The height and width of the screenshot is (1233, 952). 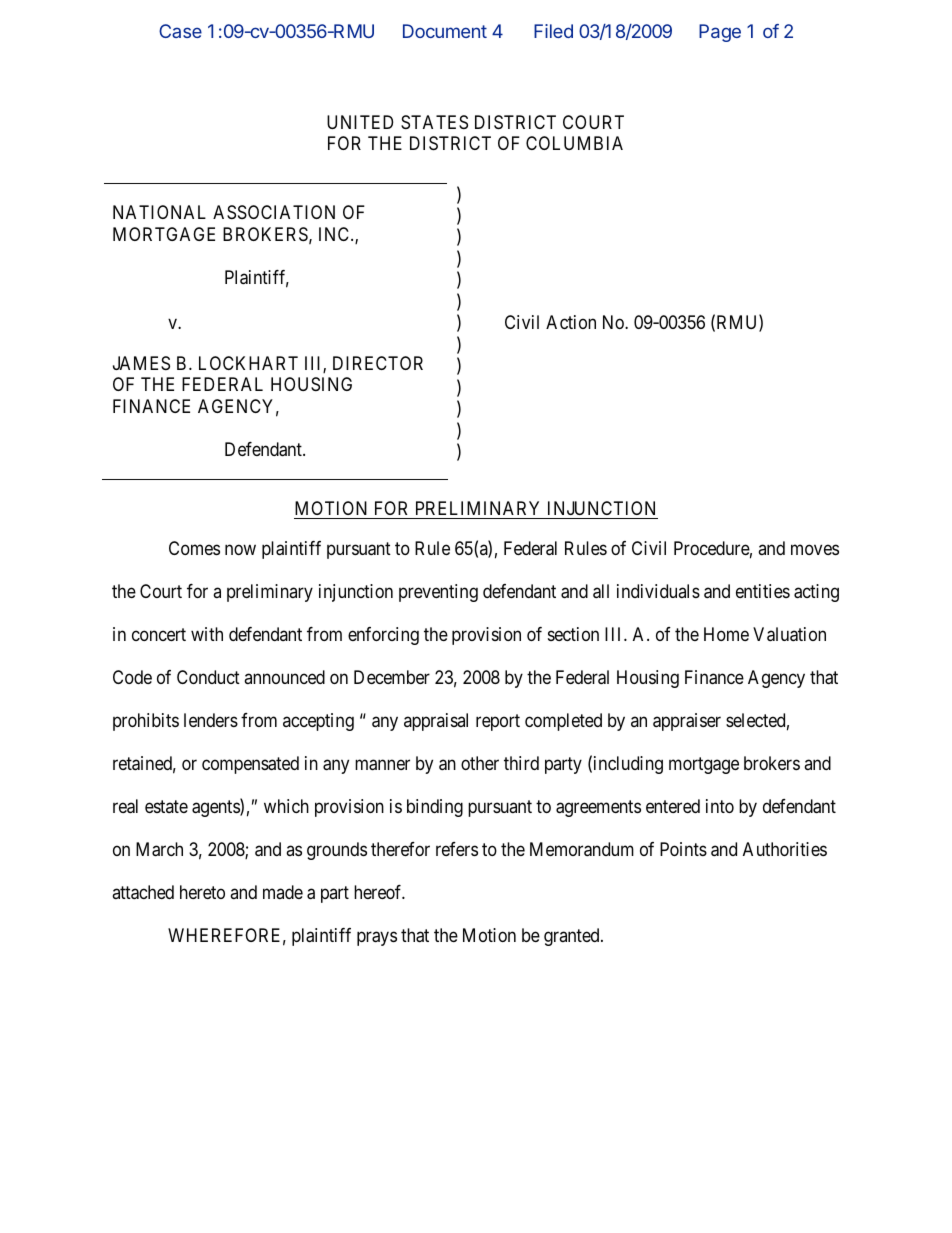 What do you see at coordinates (180, 31) in the screenshot?
I see `Case` at bounding box center [180, 31].
